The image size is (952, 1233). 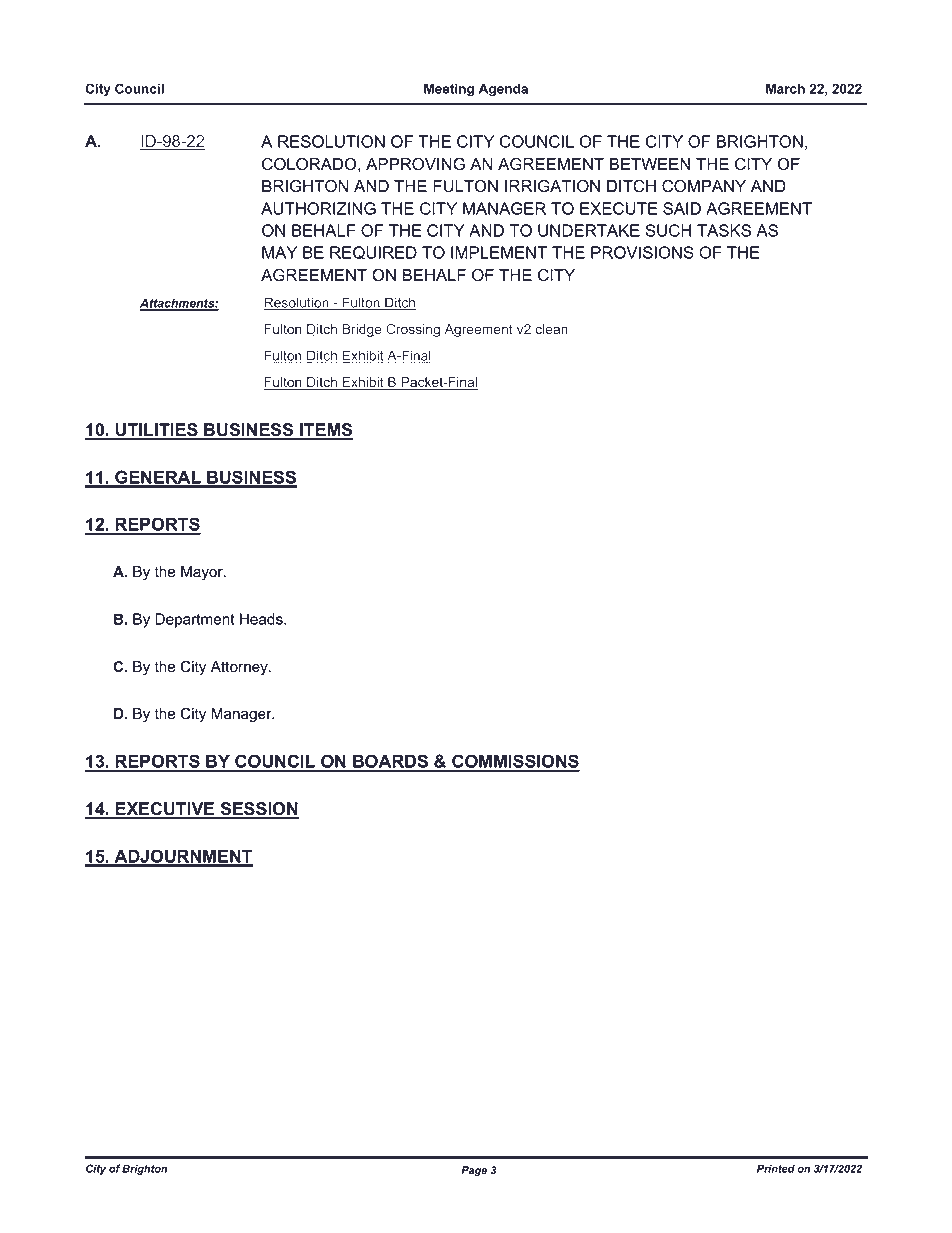 I want to click on COMMISSIONS, so click(x=515, y=762).
